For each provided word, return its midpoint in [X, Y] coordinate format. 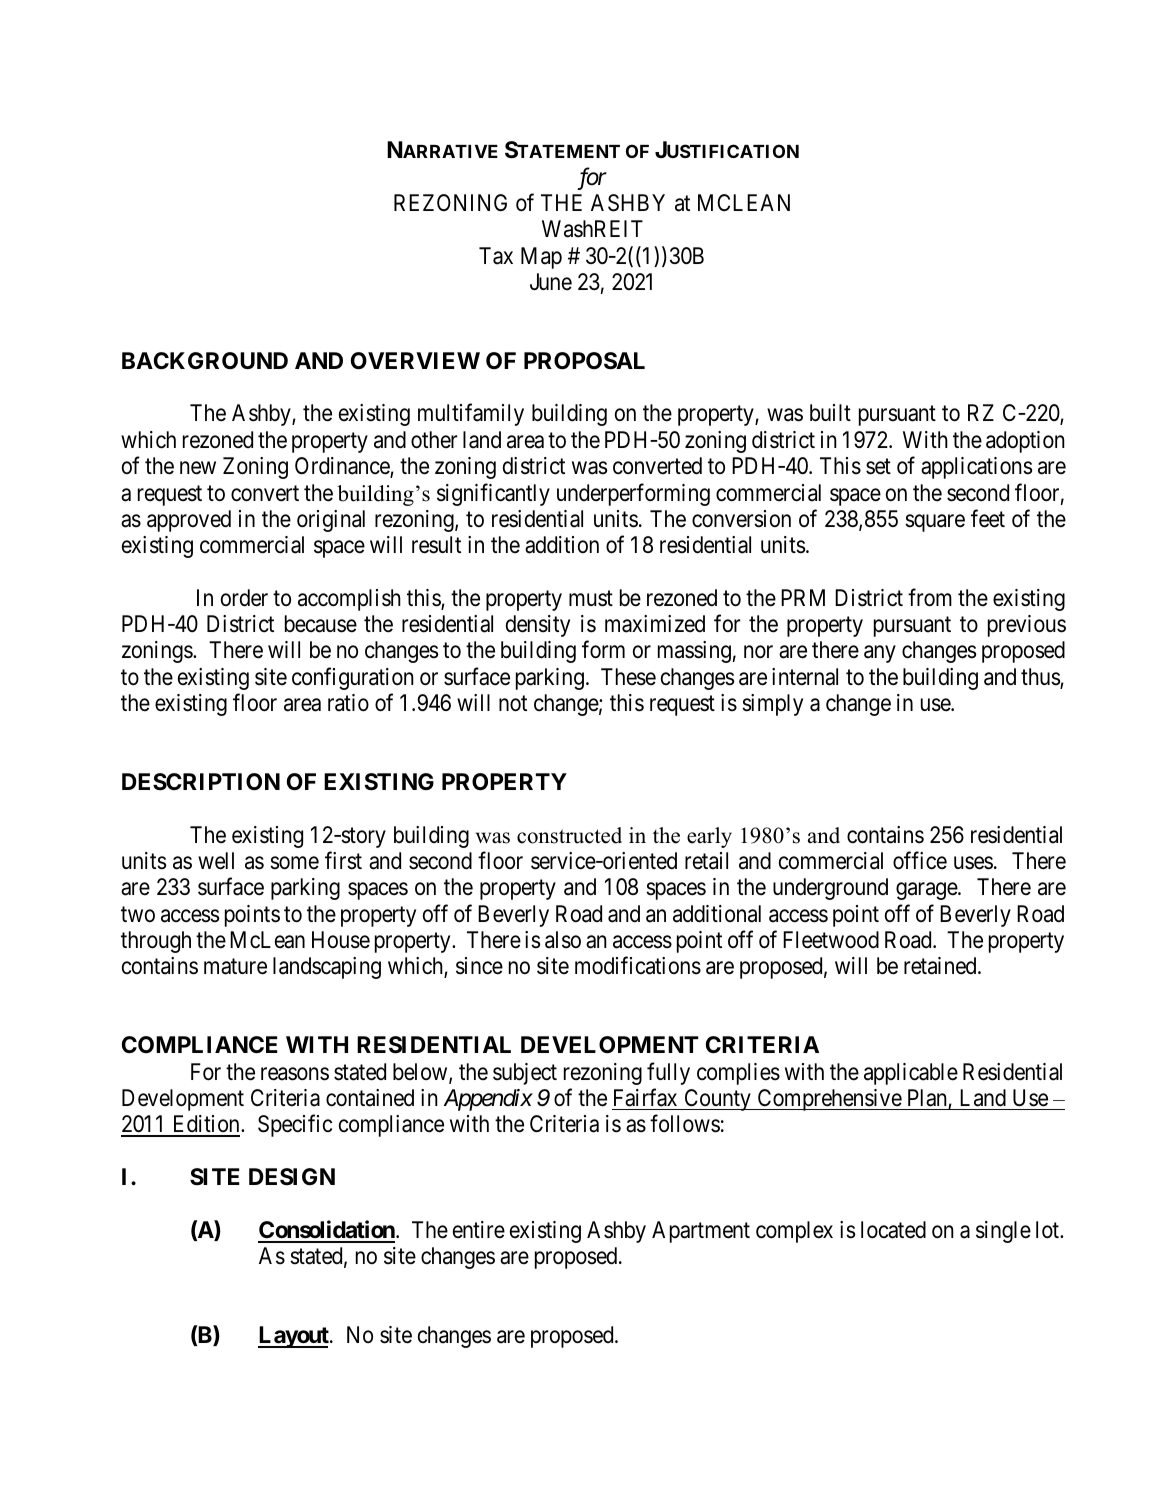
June [551, 282]
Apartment [701, 1232]
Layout [294, 1337]
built [830, 413]
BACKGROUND [205, 361]
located [893, 1230]
